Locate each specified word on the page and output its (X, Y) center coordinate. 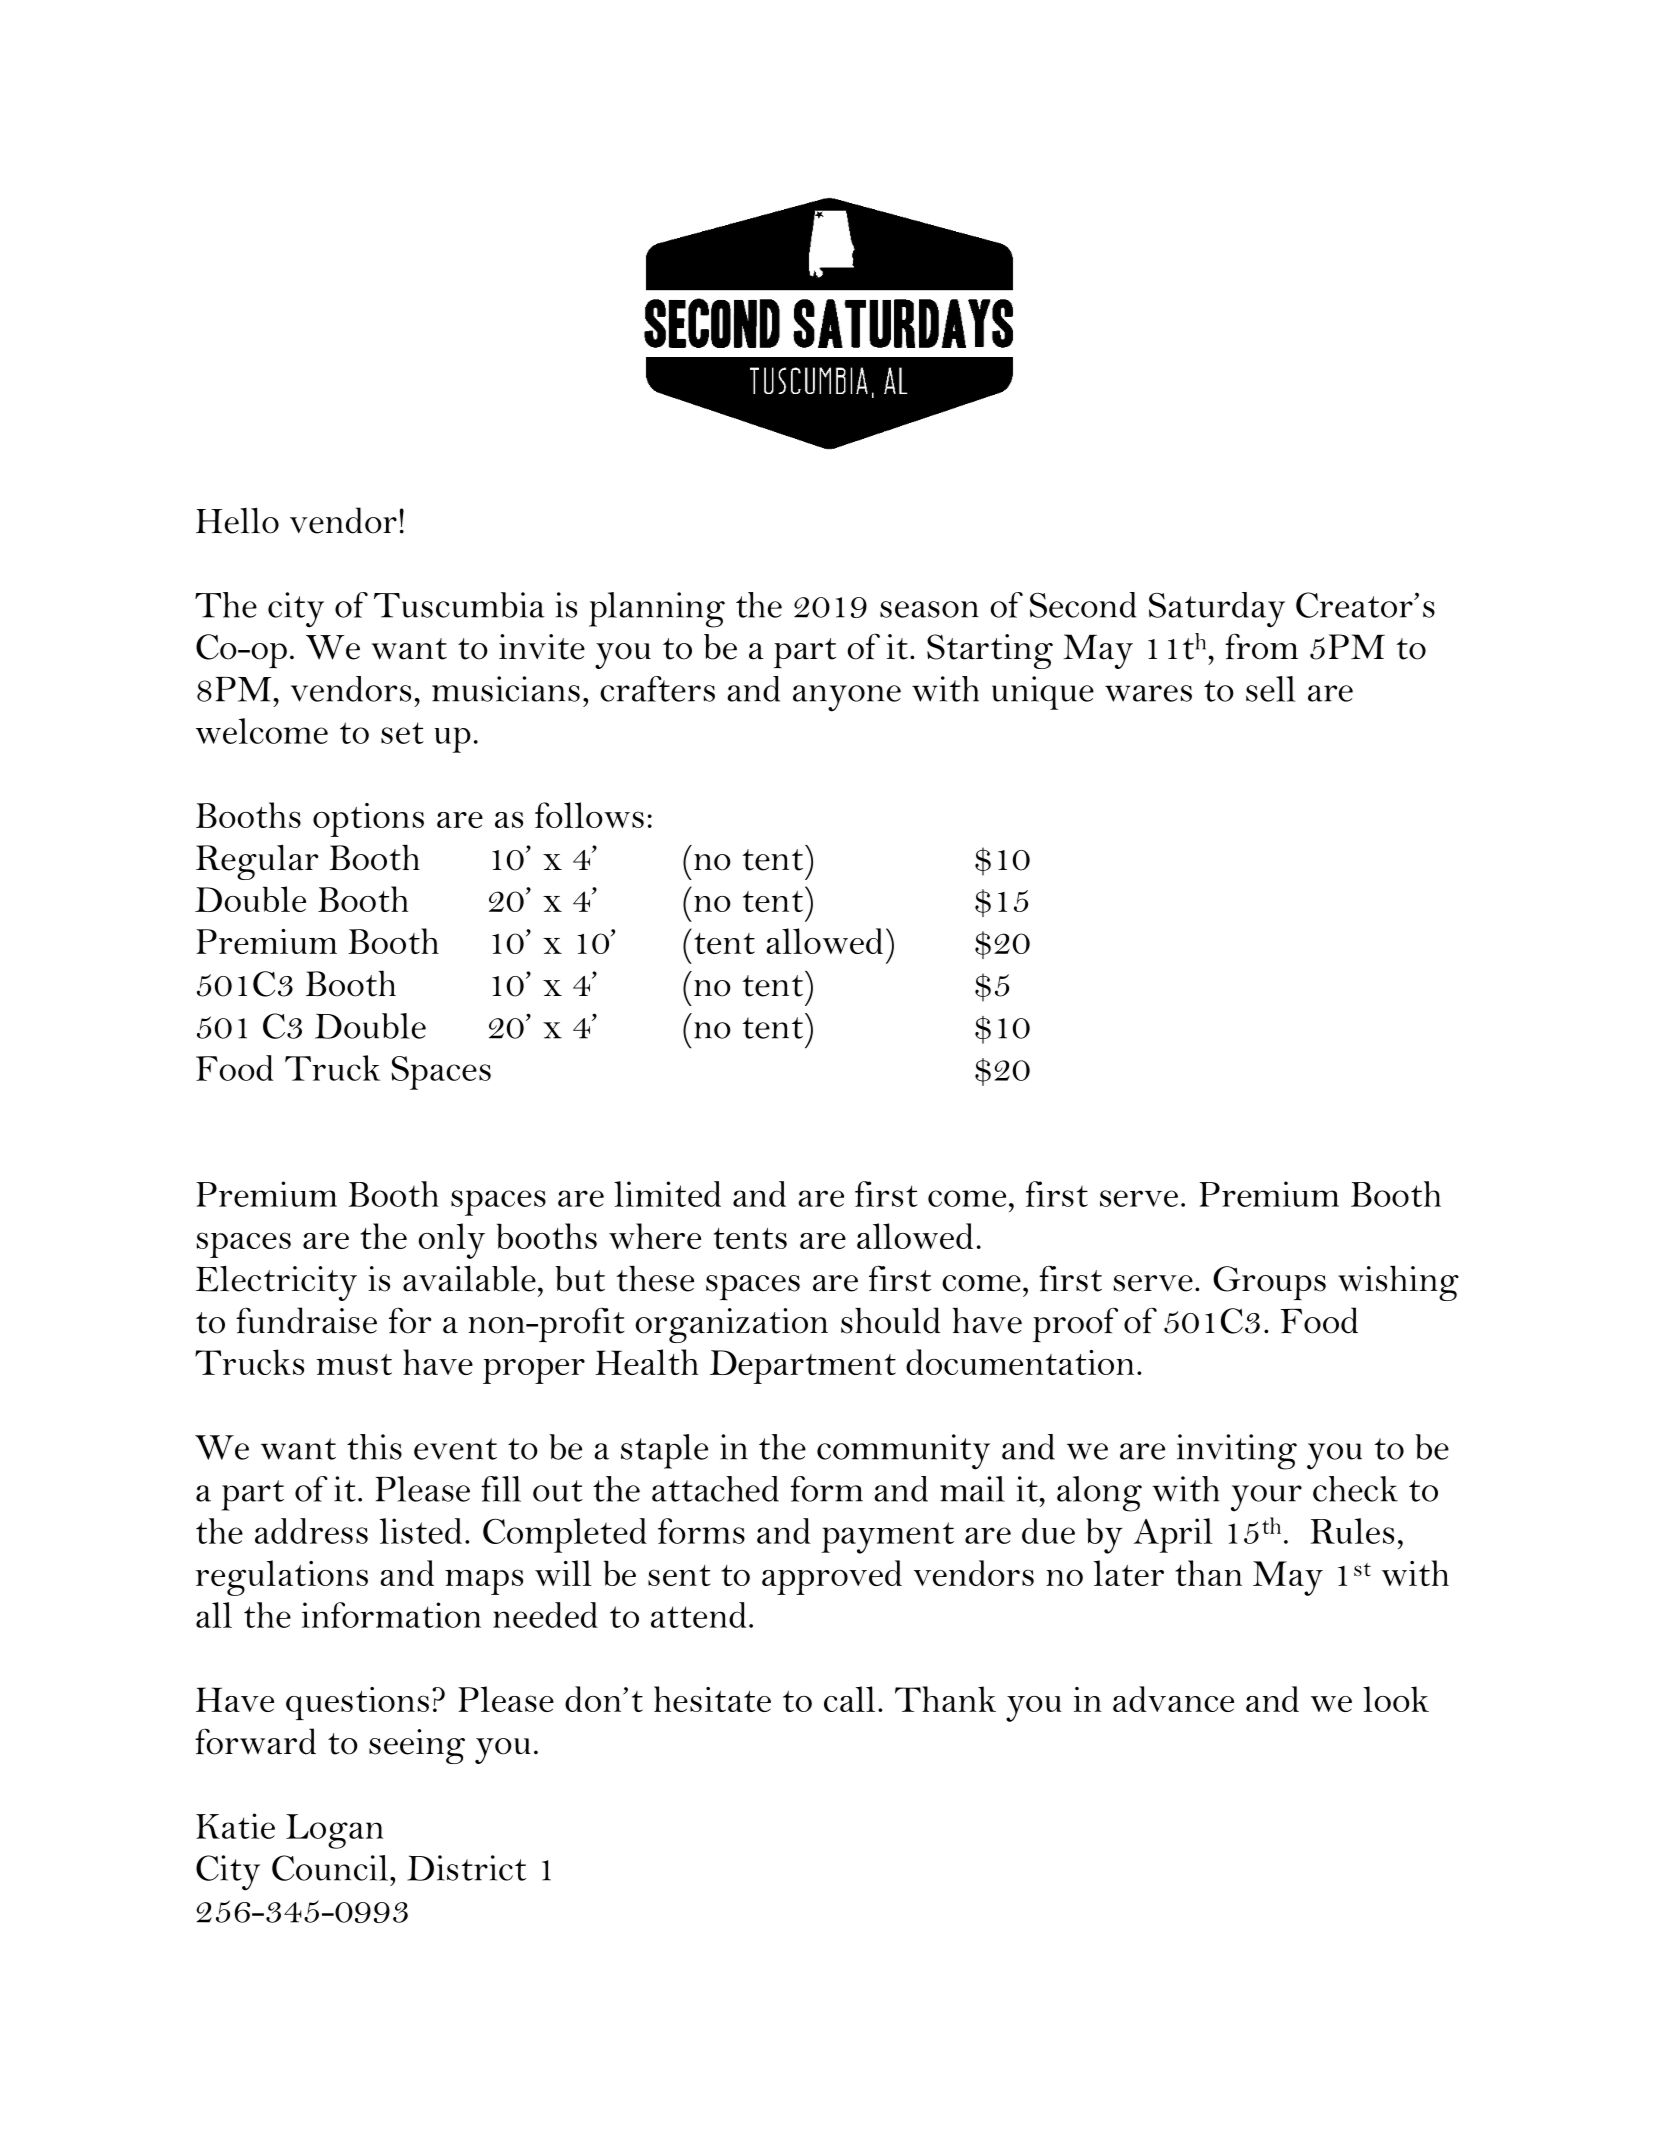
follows (589, 815)
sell (1270, 689)
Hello (237, 520)
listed (421, 1531)
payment (888, 1538)
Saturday (1217, 610)
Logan (334, 1831)
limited (667, 1194)
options (368, 820)
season (929, 609)
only (452, 1241)
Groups (1269, 1283)
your (1266, 1498)
